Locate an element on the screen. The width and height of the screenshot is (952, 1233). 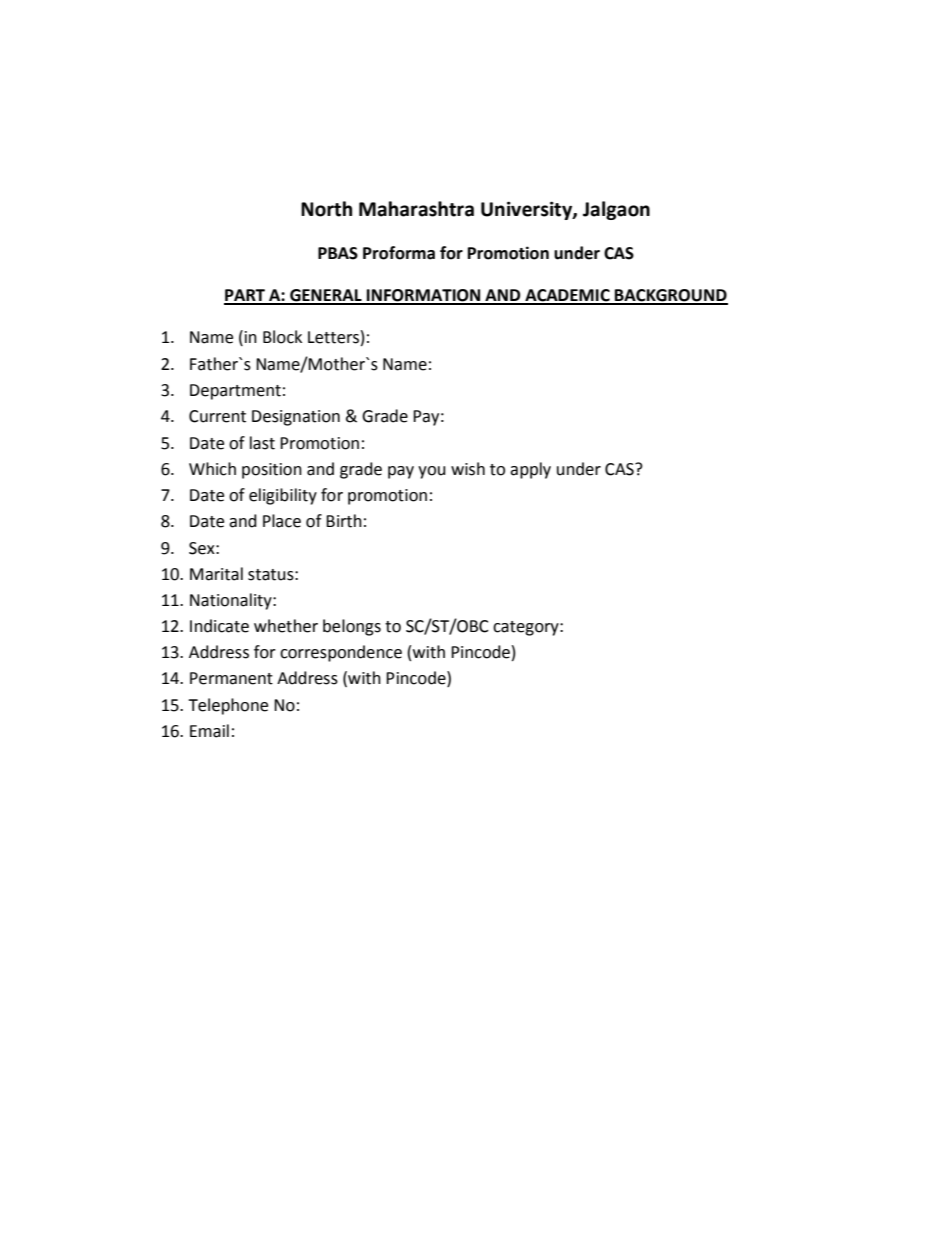
Block is located at coordinates (282, 337).
